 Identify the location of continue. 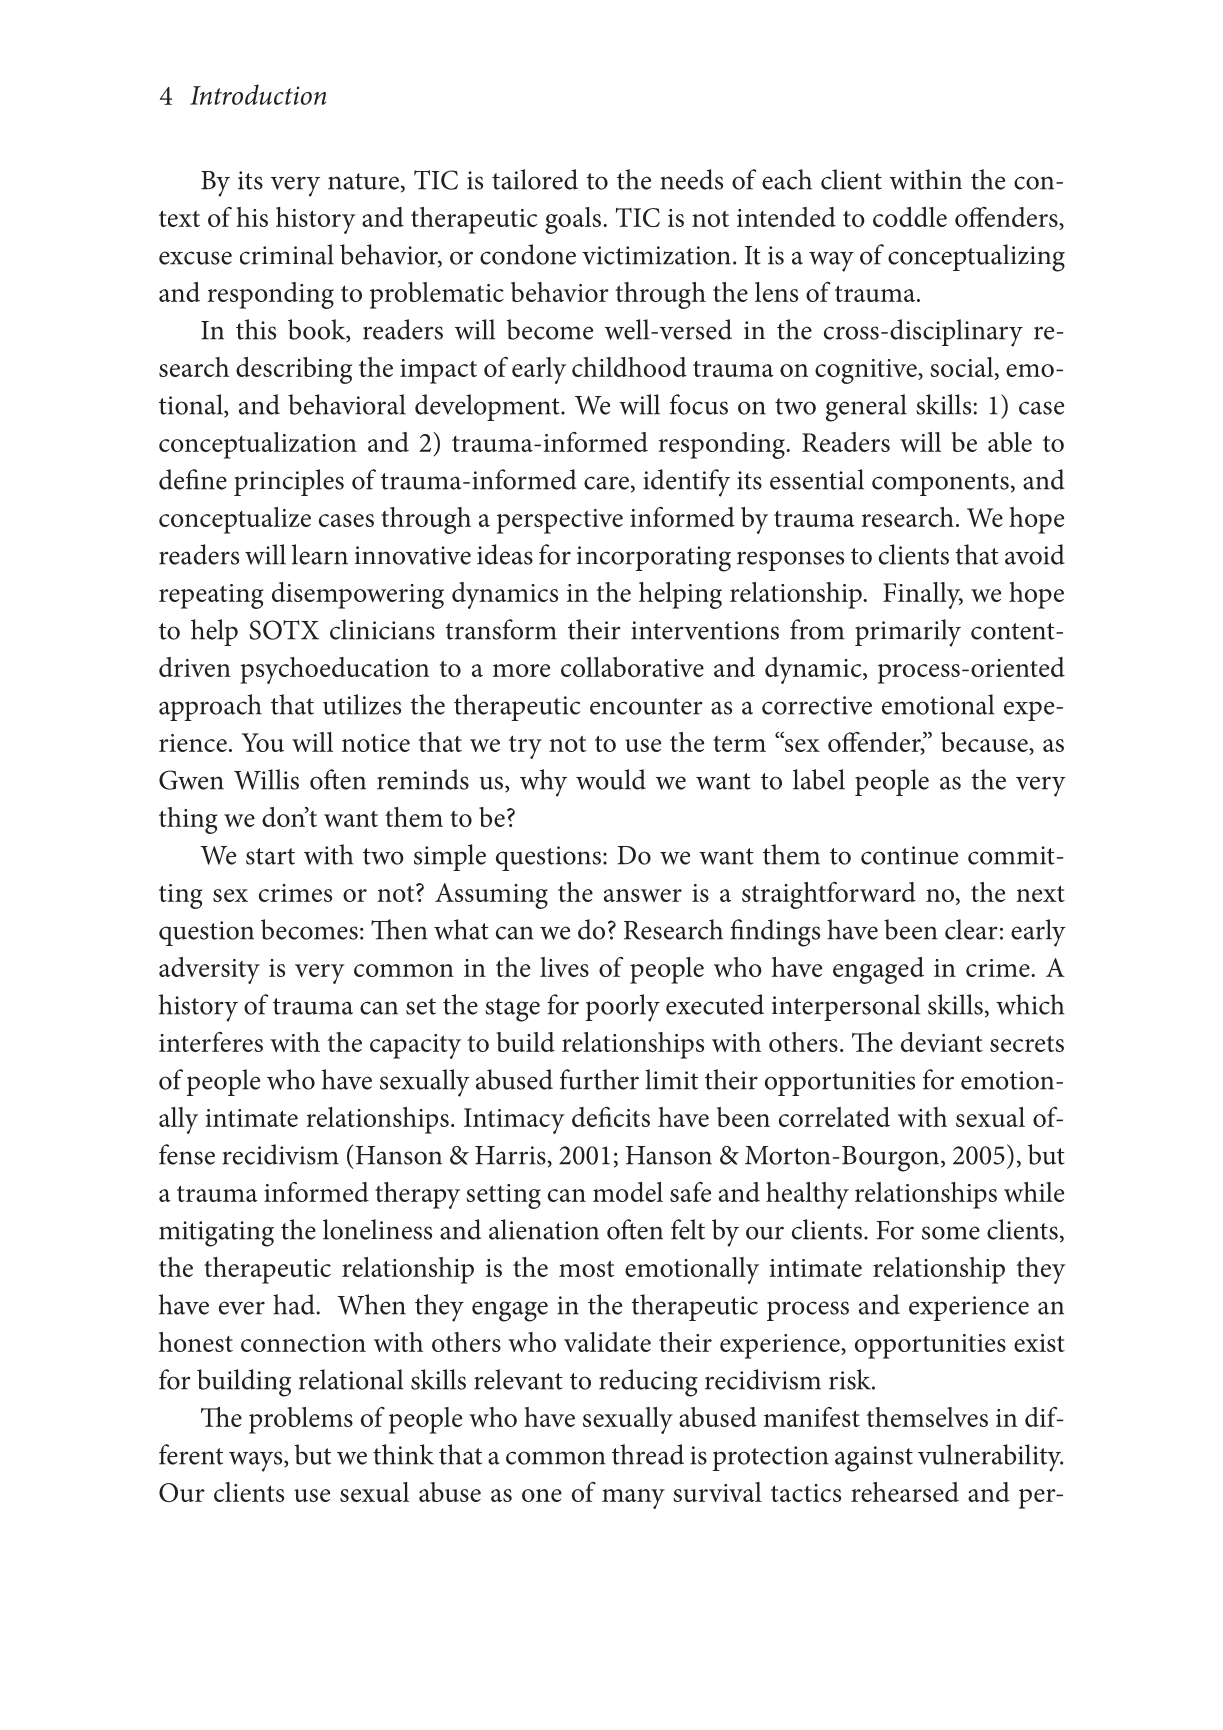
(909, 855).
